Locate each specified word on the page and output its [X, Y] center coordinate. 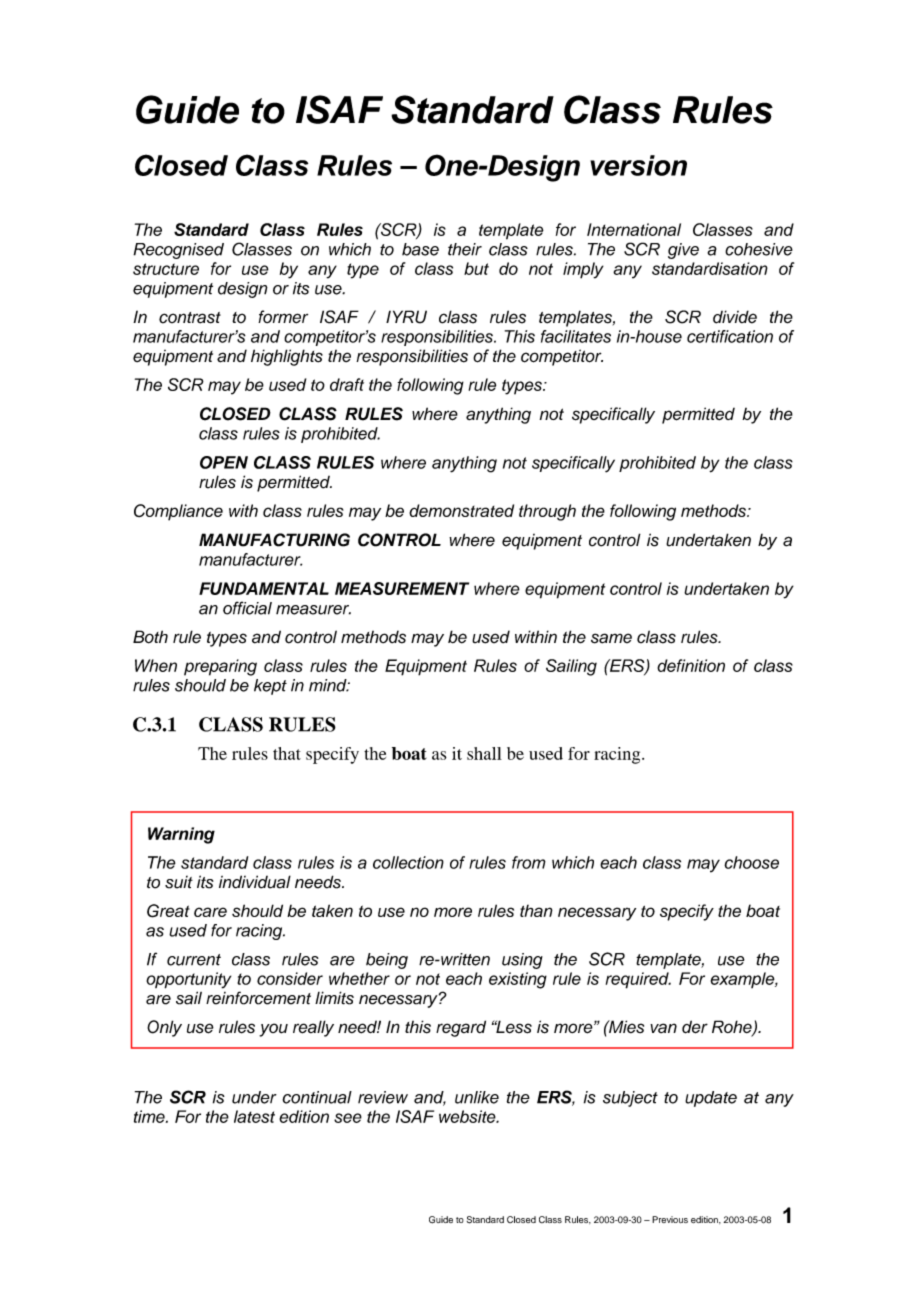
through [547, 512]
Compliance [178, 512]
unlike [477, 1097]
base [420, 249]
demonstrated [461, 510]
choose [751, 862]
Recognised [178, 251]
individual [255, 882]
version [638, 165]
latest [254, 1116]
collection [408, 862]
